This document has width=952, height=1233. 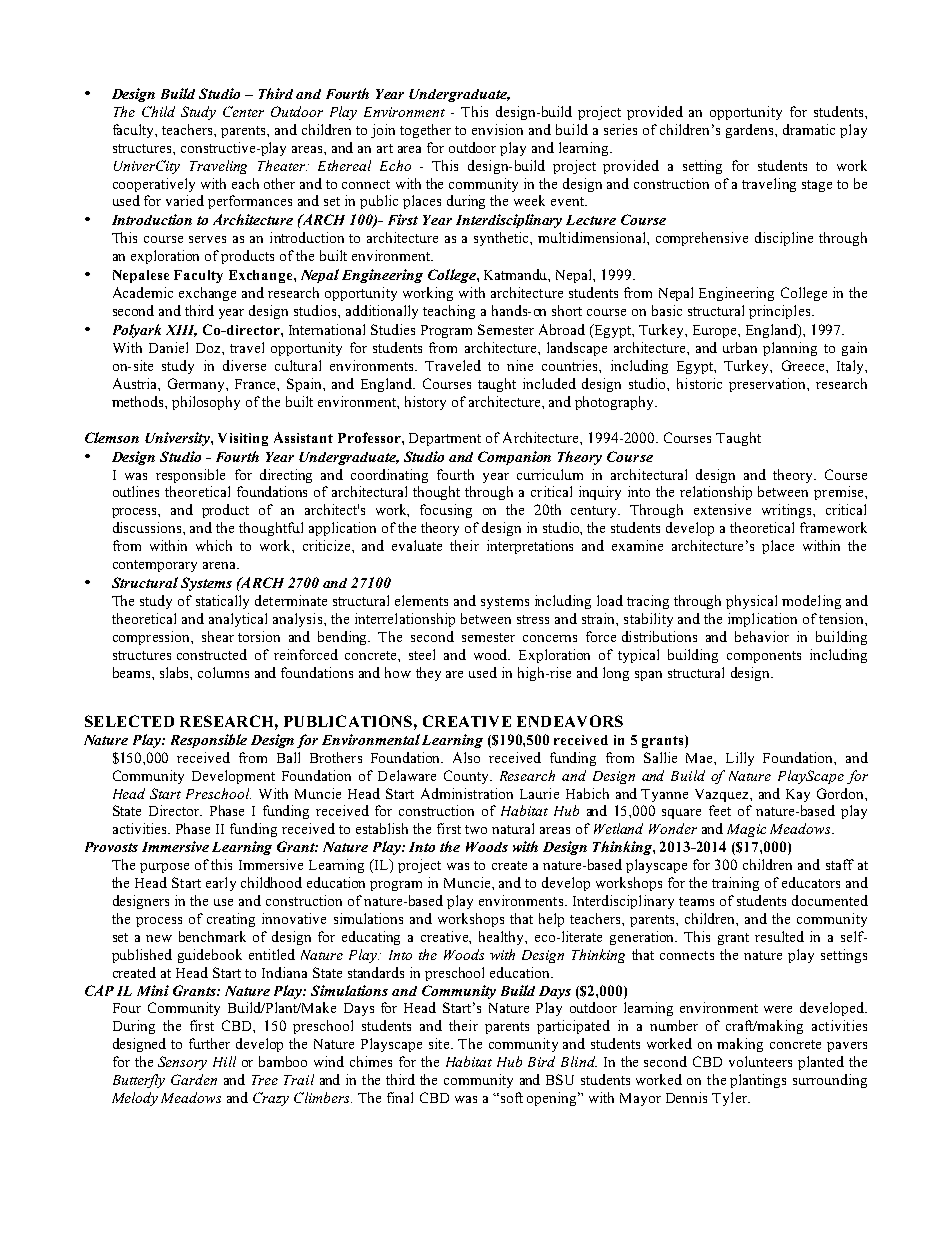 What do you see at coordinates (764, 657) in the document?
I see `components` at bounding box center [764, 657].
